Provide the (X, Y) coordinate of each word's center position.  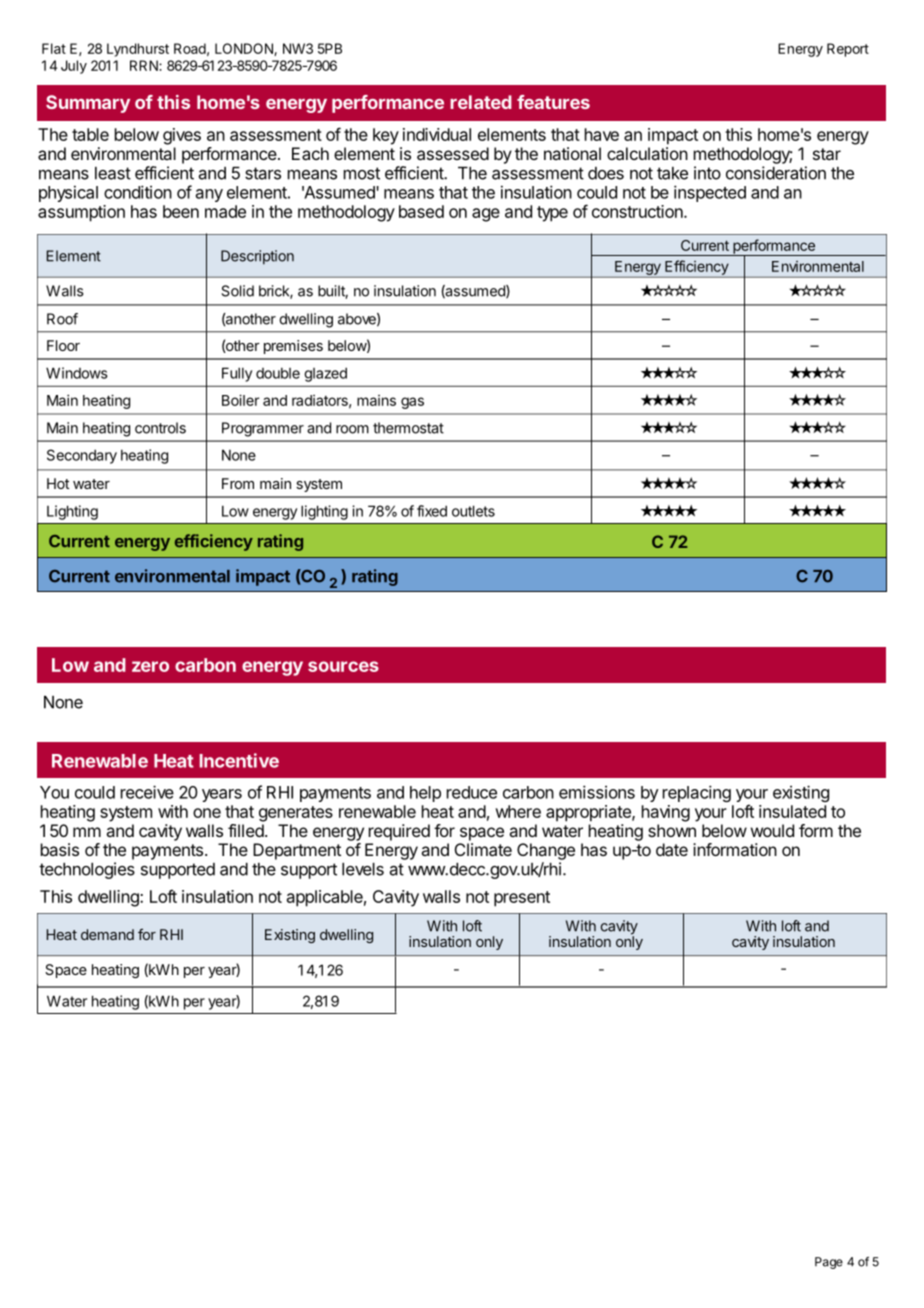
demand (107, 934)
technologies (87, 870)
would (772, 830)
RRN (145, 65)
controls (160, 428)
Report (848, 50)
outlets (473, 511)
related (481, 102)
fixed (432, 511)
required (399, 832)
